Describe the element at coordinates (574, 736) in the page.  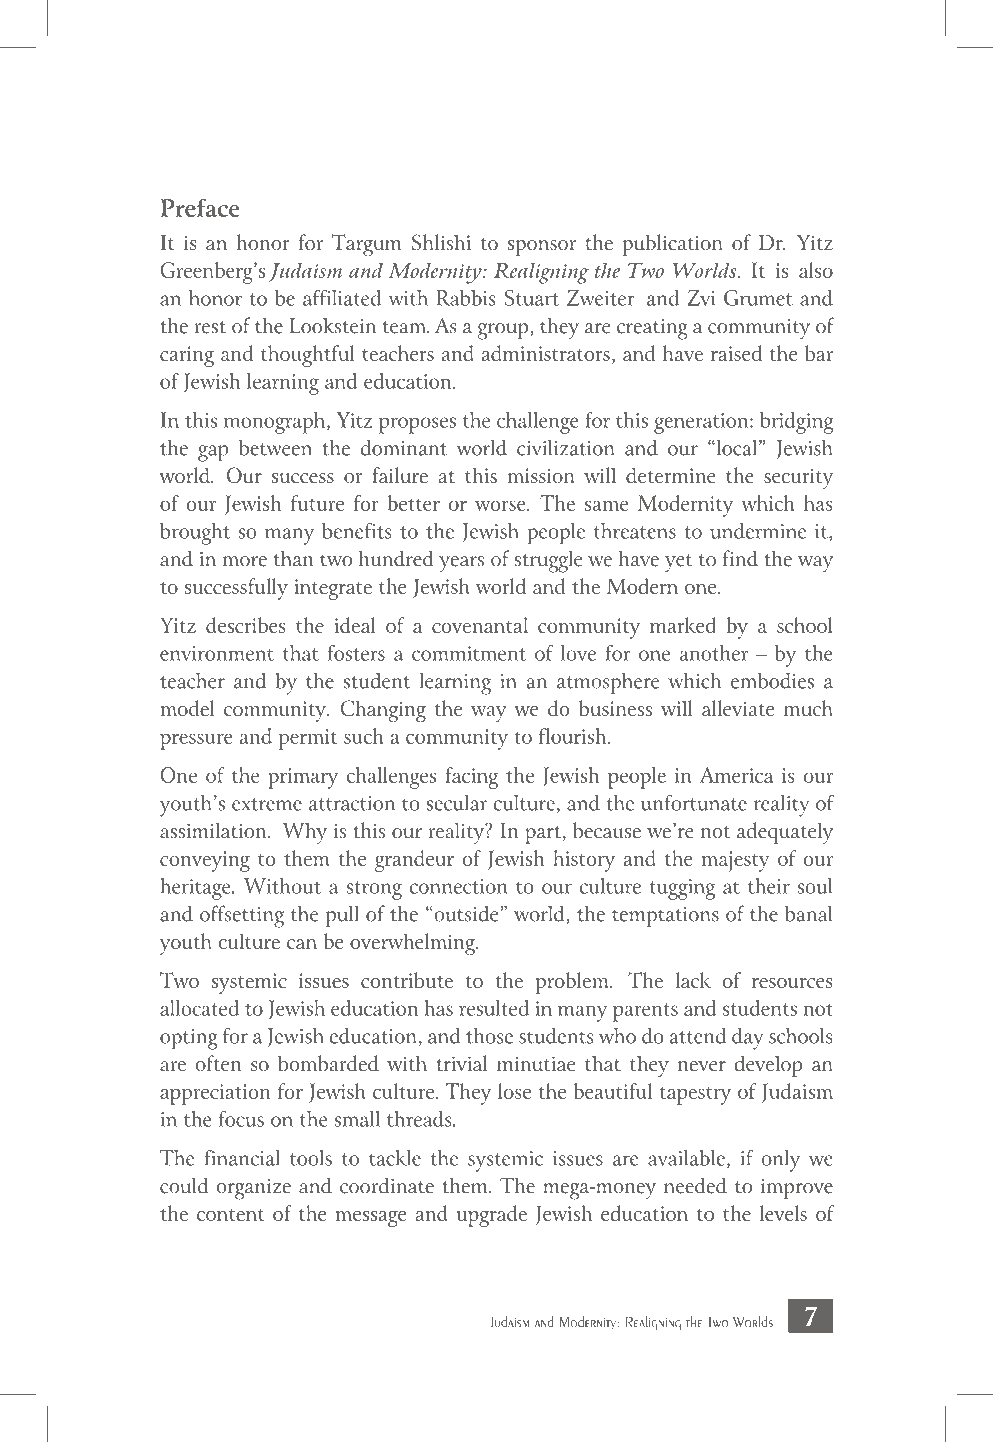
I see `flourish` at that location.
